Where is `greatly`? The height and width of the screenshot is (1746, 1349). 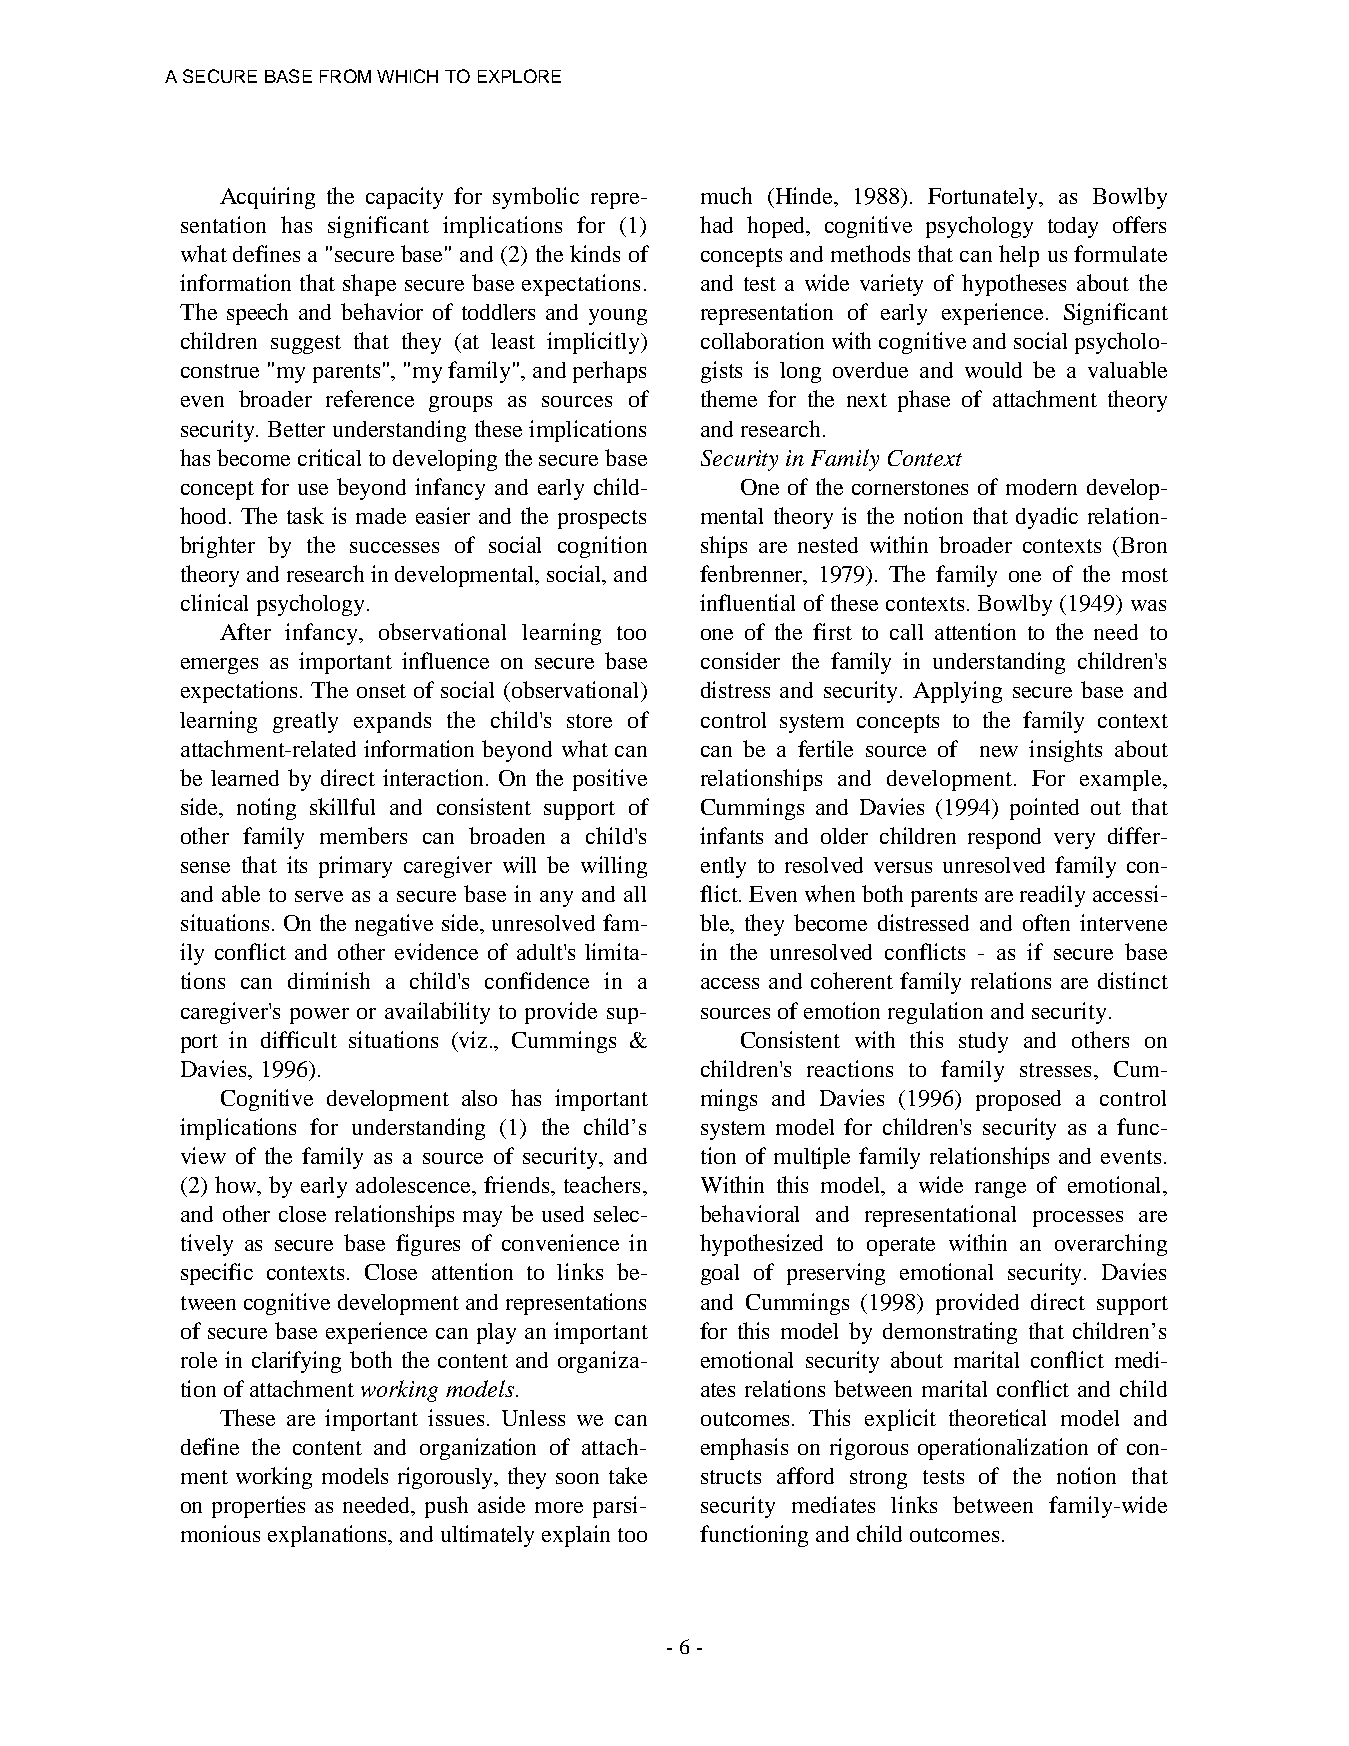 greatly is located at coordinates (305, 722).
